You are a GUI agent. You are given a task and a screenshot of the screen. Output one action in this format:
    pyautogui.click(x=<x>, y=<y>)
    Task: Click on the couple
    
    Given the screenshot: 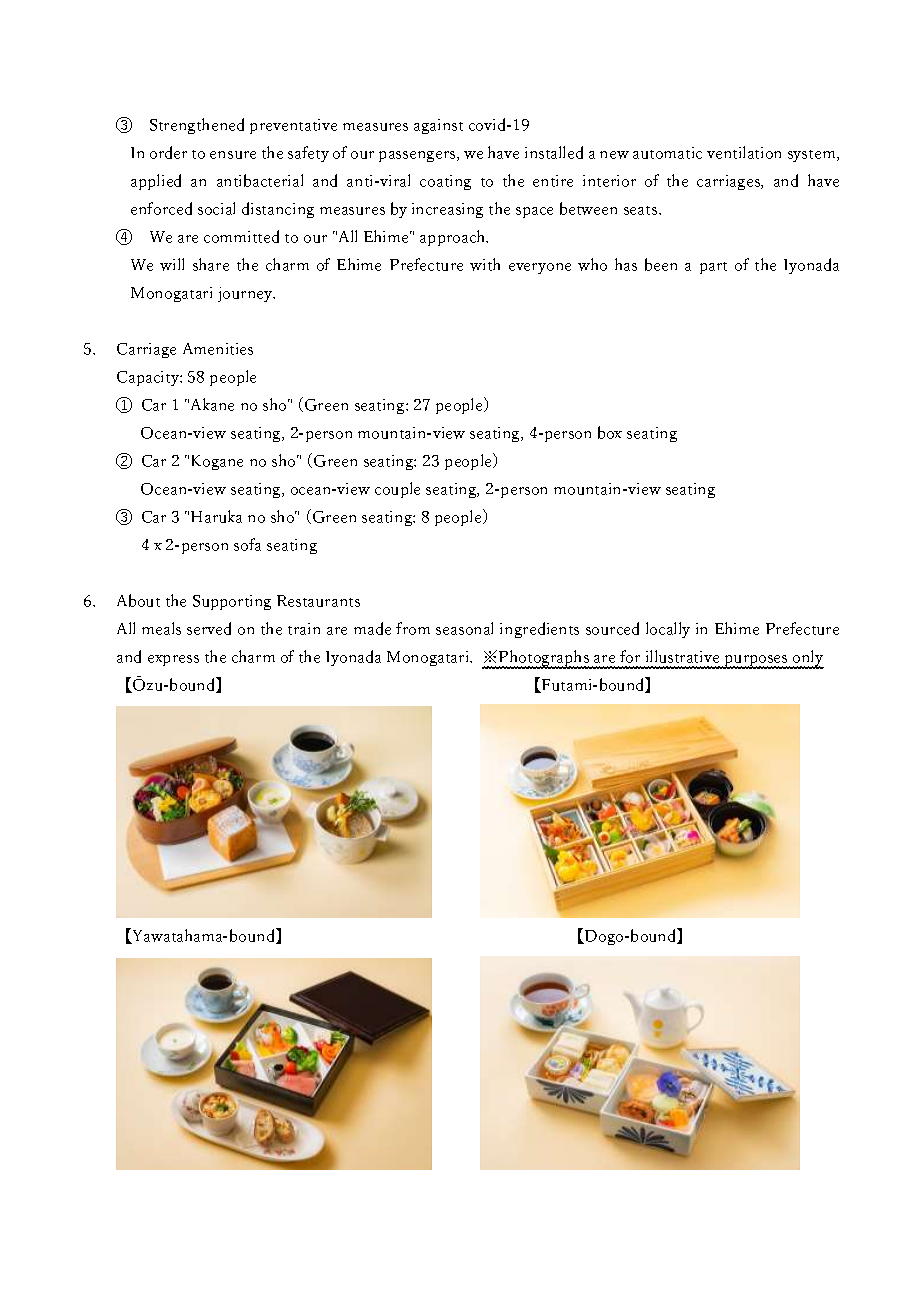 What is the action you would take?
    pyautogui.click(x=397, y=490)
